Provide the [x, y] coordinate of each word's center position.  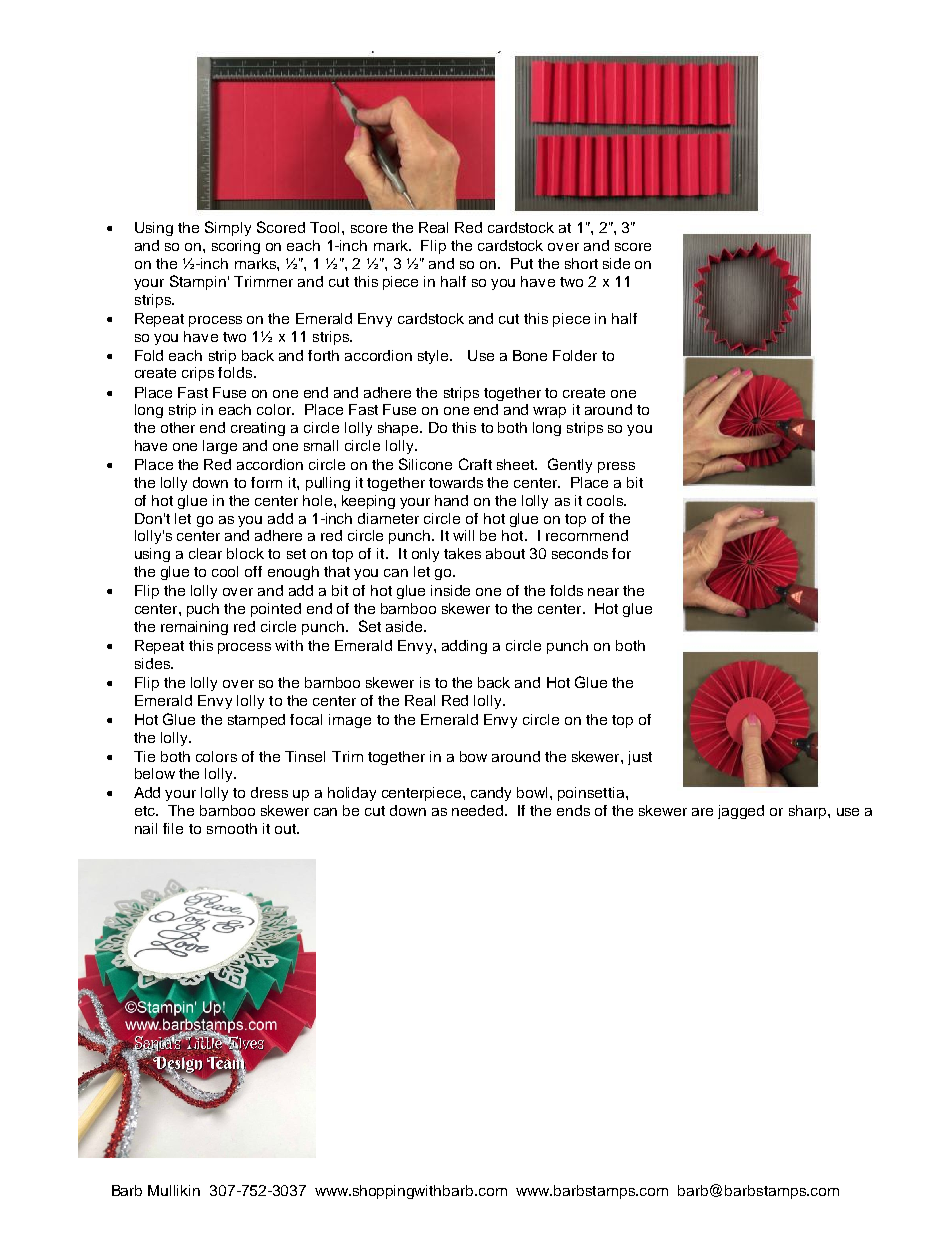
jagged [741, 812]
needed [477, 810]
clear [205, 553]
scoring [236, 247]
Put [522, 263]
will [463, 535]
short [581, 263]
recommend [587, 535]
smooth [232, 828]
